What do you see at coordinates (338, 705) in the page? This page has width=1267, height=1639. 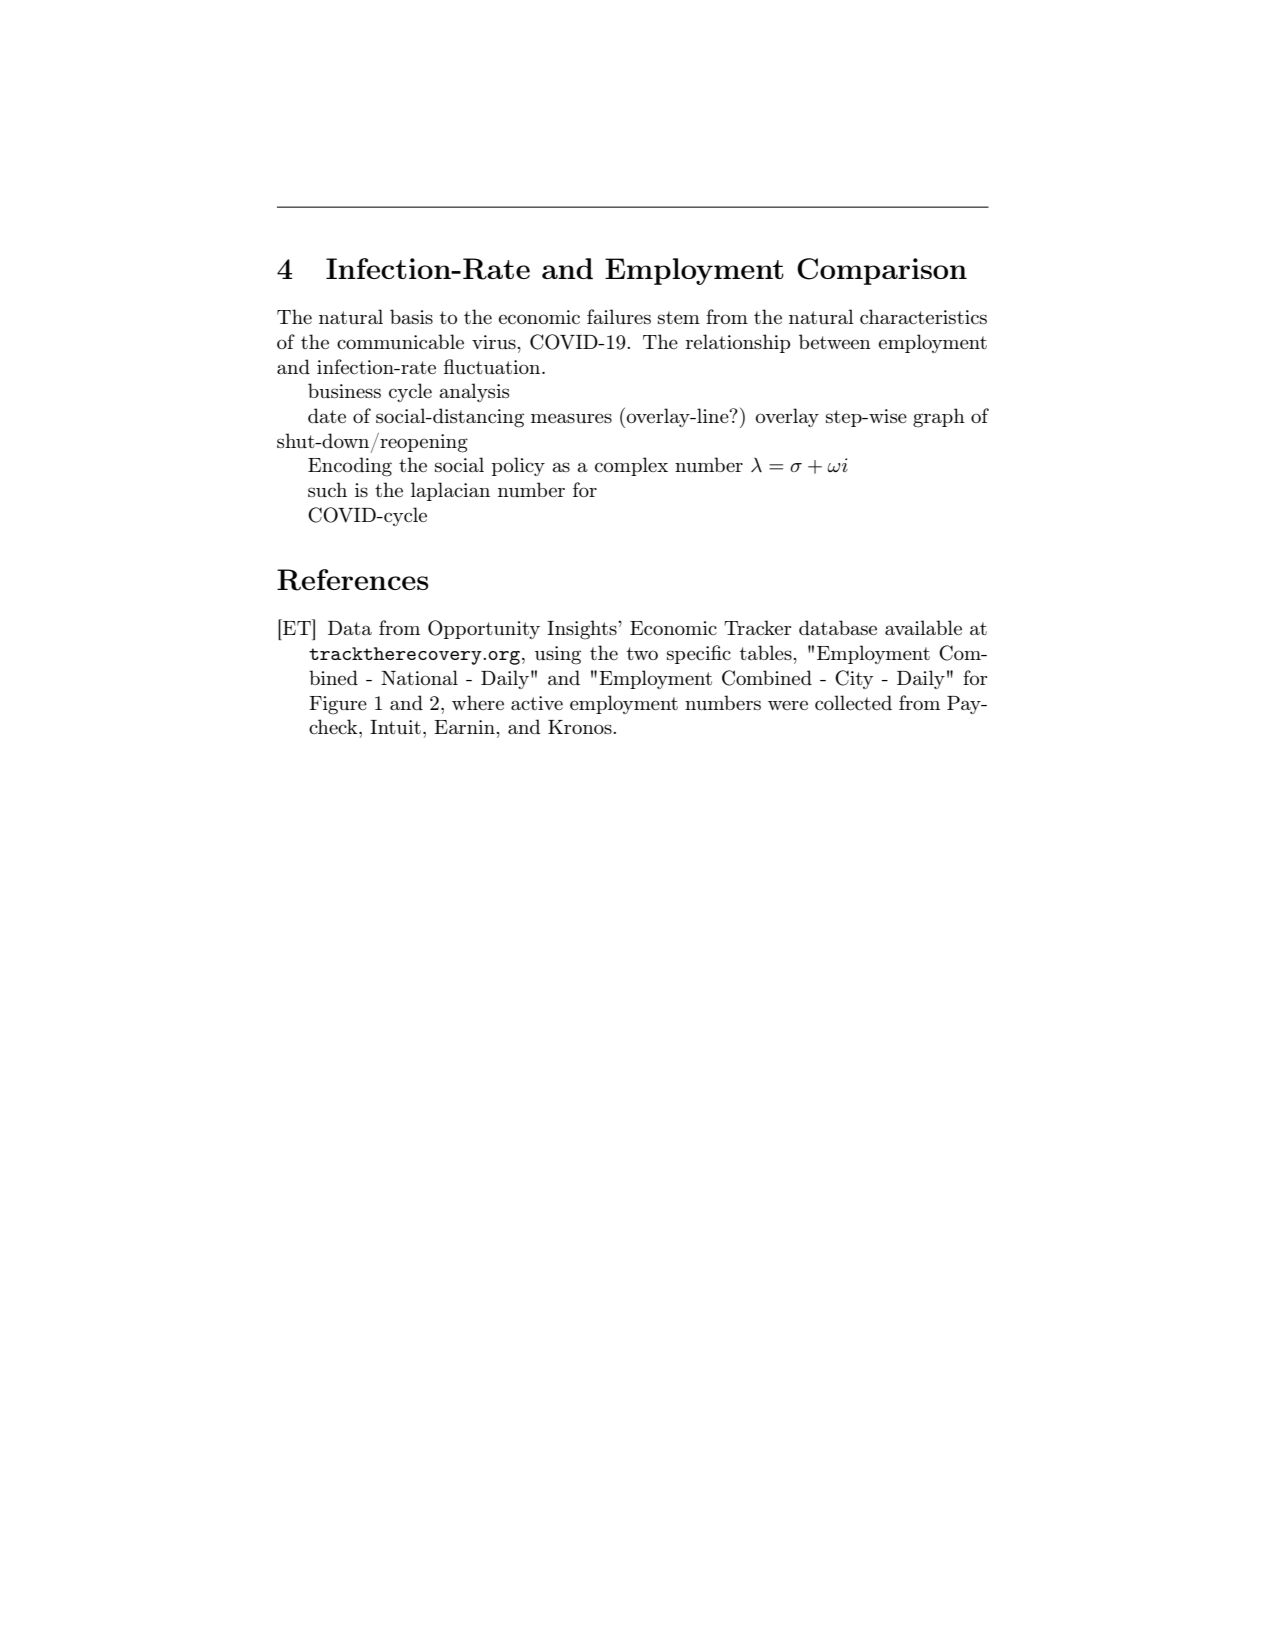 I see `Figure` at bounding box center [338, 705].
